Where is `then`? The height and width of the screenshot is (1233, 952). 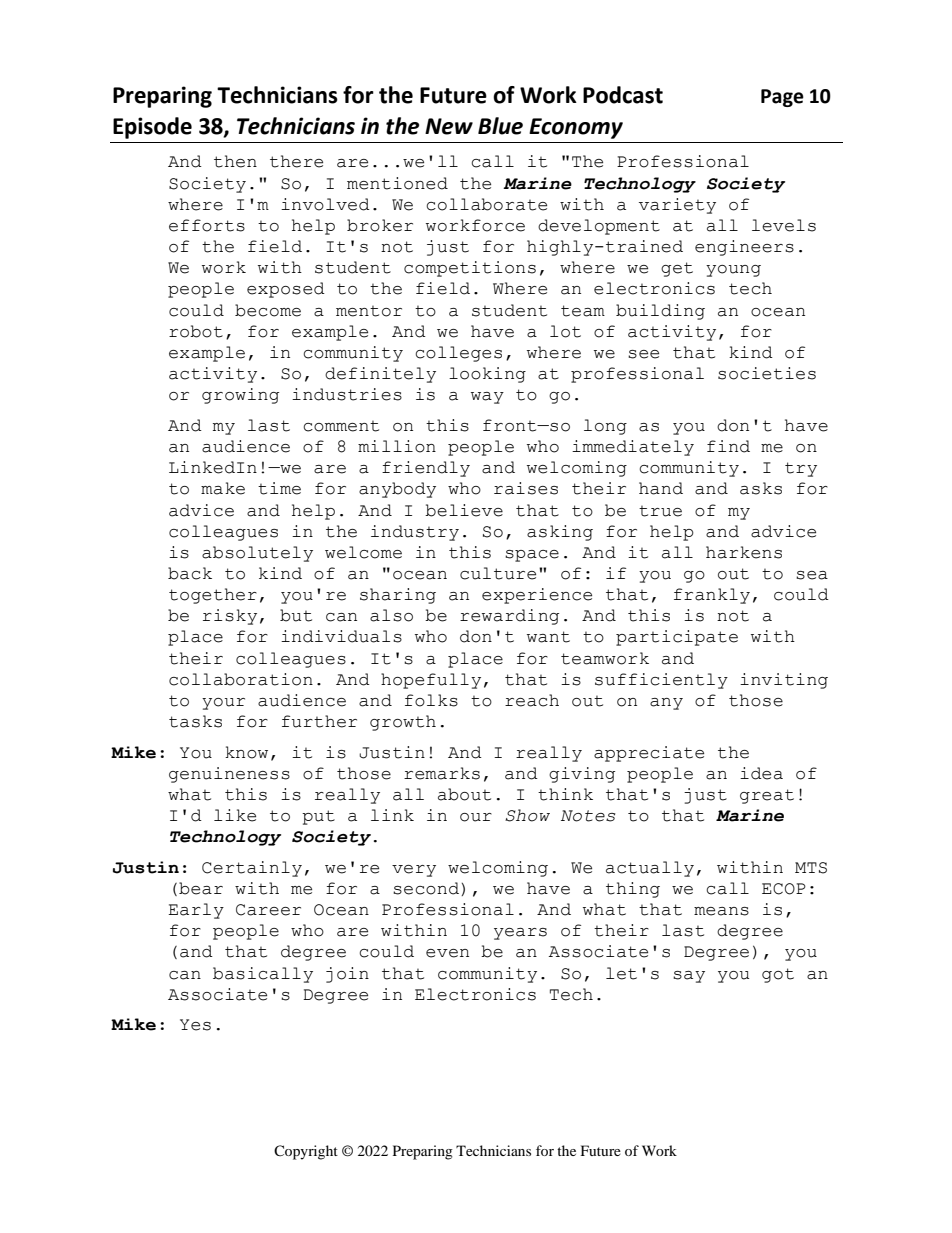 then is located at coordinates (235, 161).
